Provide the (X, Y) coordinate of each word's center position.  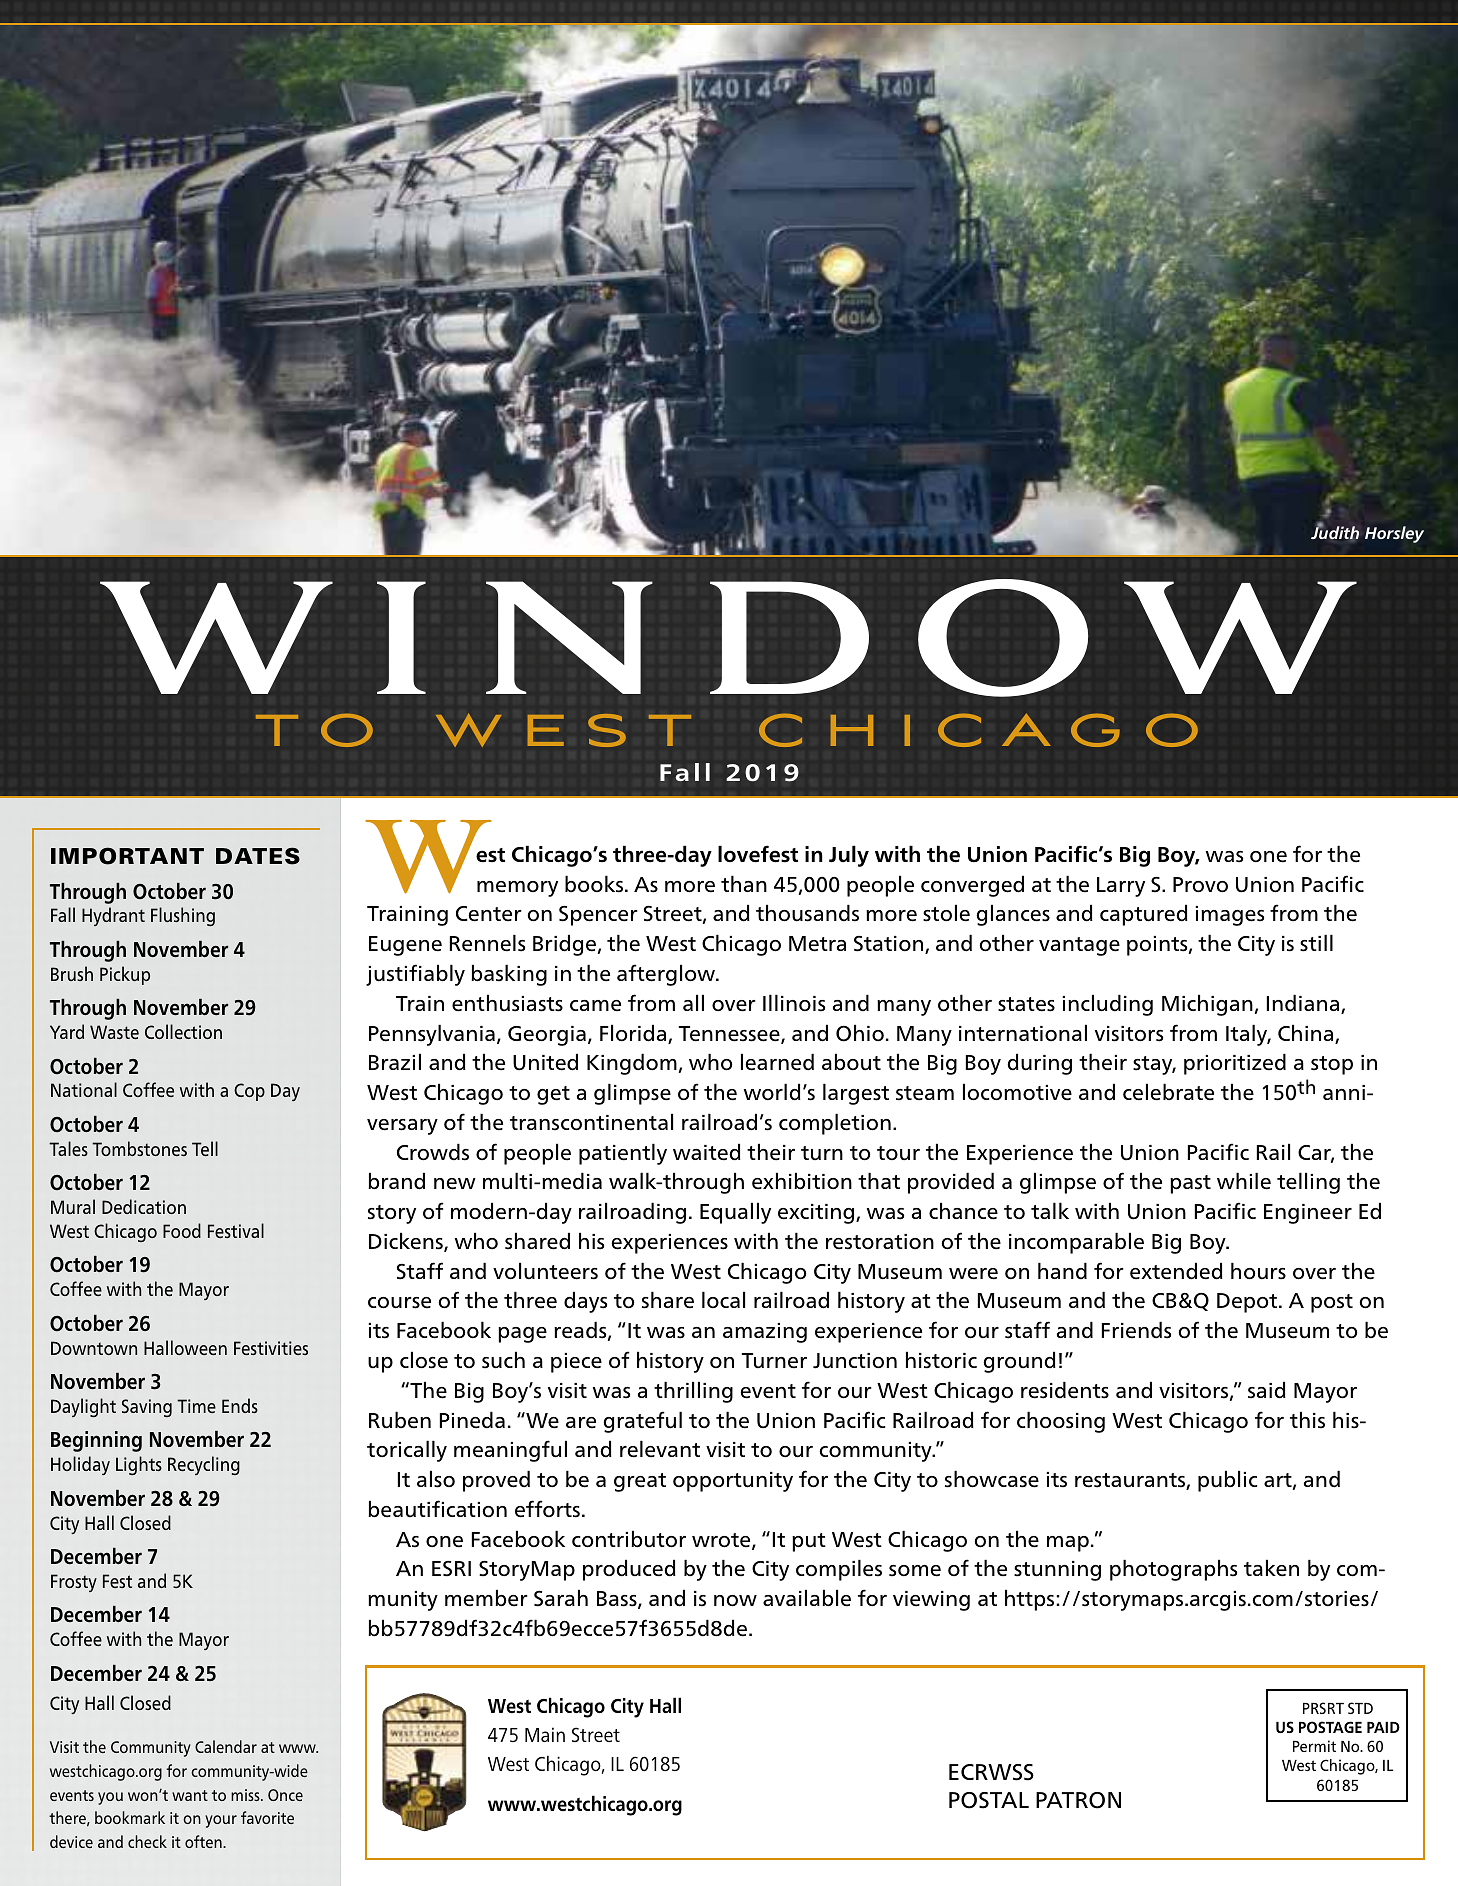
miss (246, 1795)
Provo (1200, 885)
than (744, 883)
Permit (1314, 1746)
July (849, 856)
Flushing (183, 916)
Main (545, 1734)
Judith (1335, 532)
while (1244, 1181)
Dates (258, 856)
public (1227, 1481)
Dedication (144, 1206)
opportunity (733, 1482)
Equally (735, 1213)
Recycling (204, 1465)
